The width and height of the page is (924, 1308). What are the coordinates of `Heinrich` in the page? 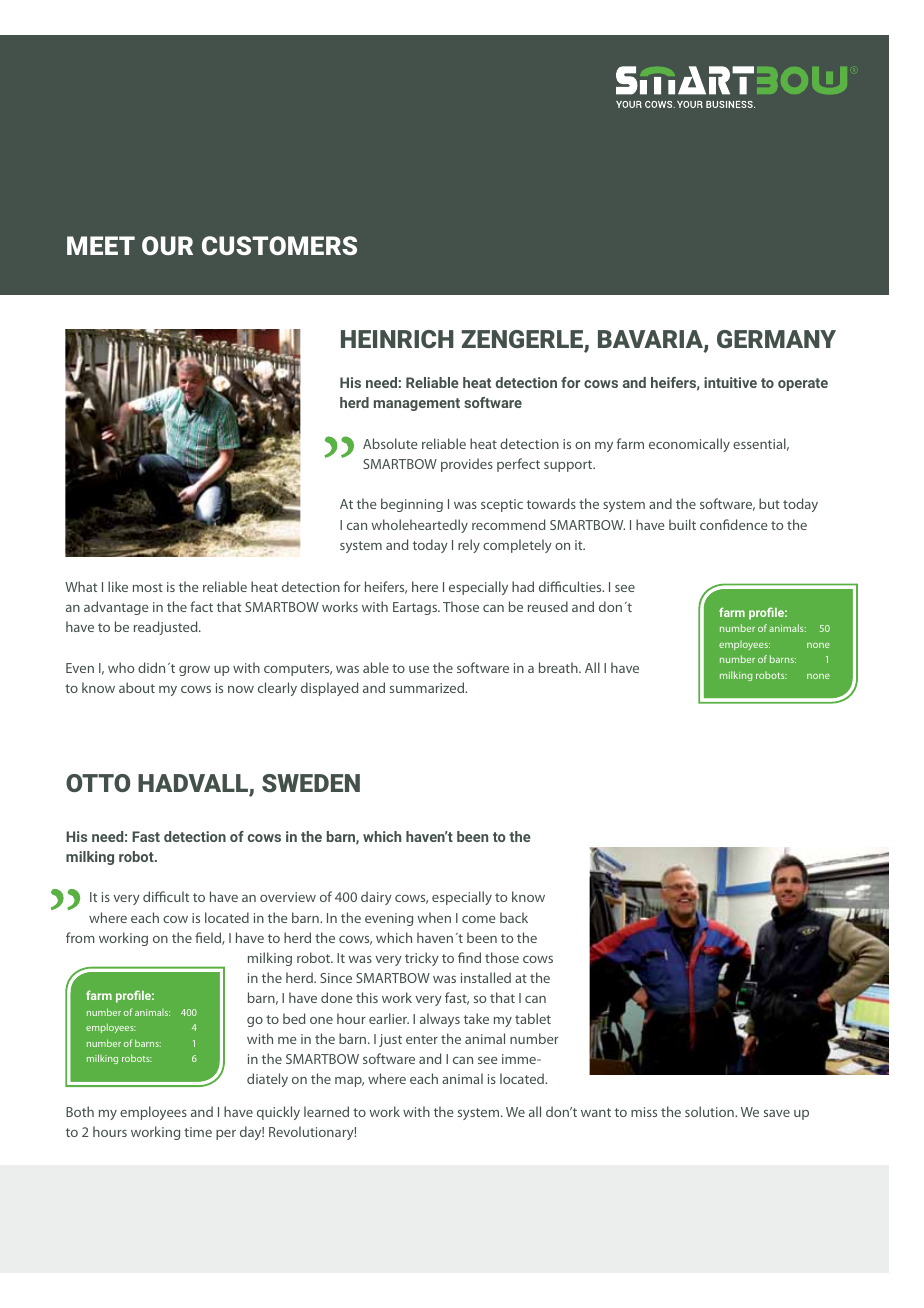 It's located at (397, 339).
